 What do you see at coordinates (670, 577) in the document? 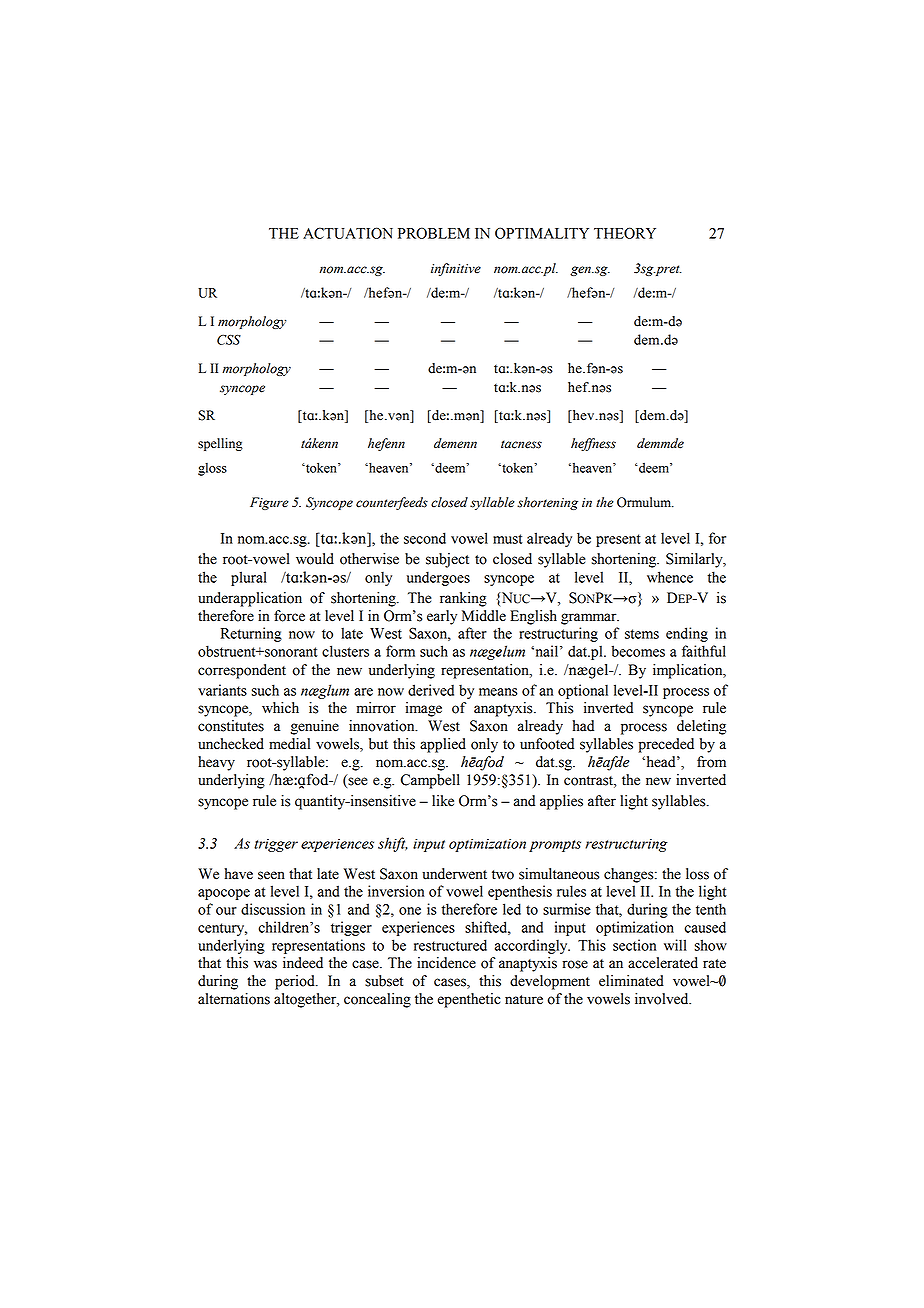
I see `whence` at bounding box center [670, 577].
